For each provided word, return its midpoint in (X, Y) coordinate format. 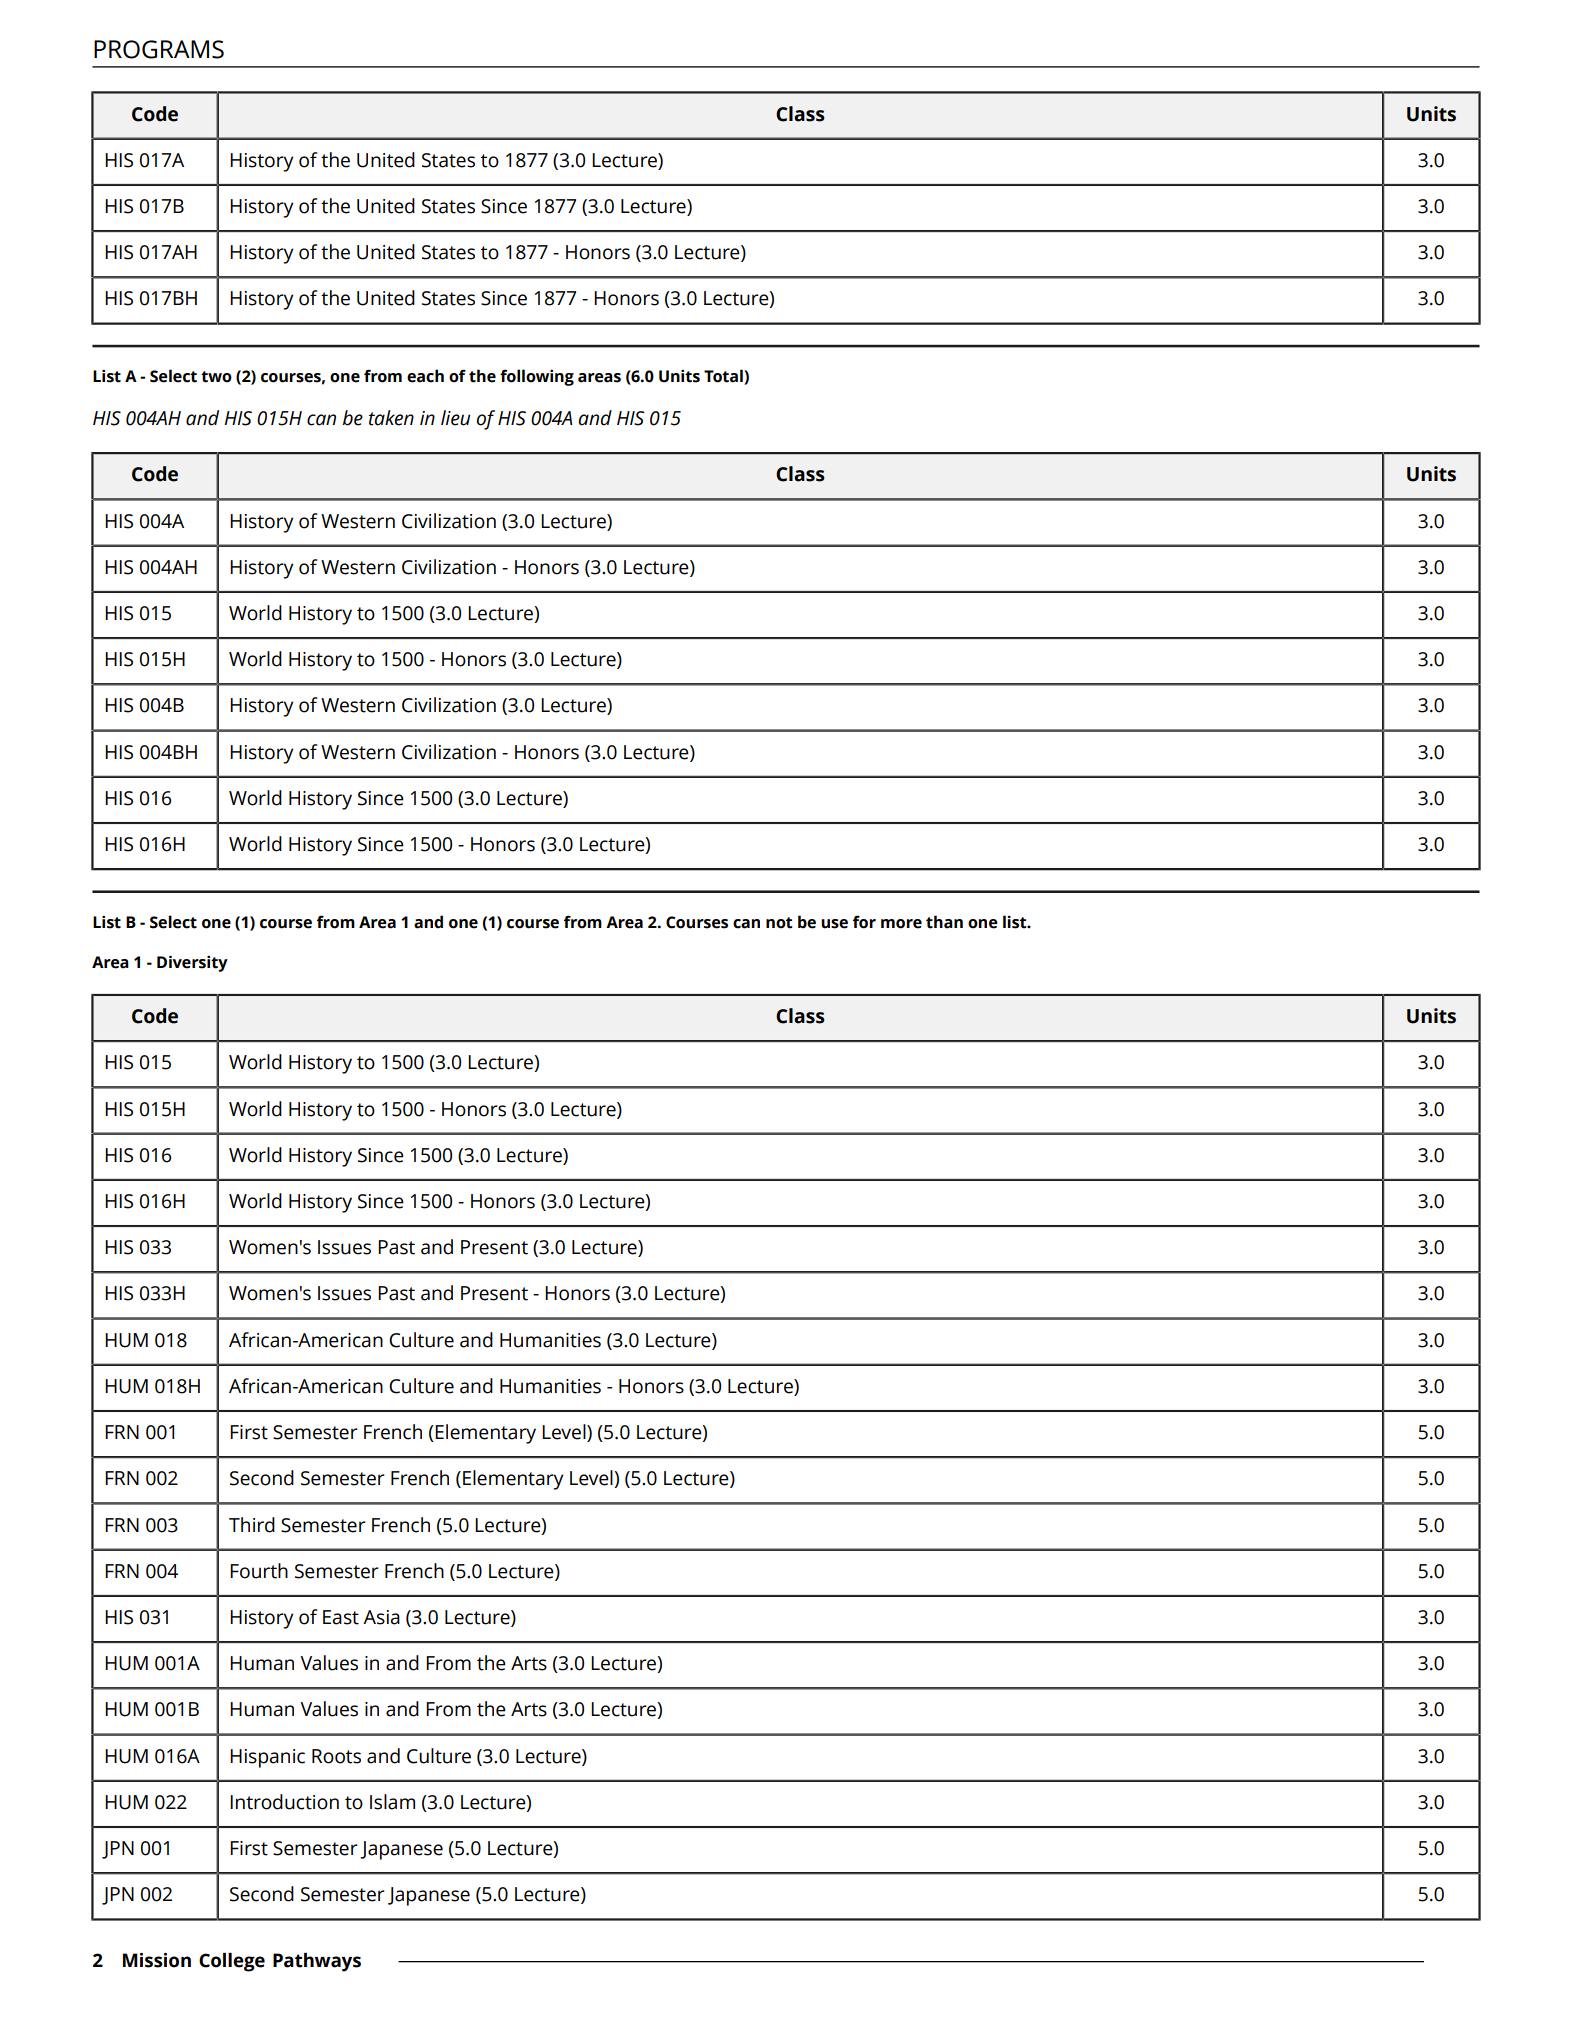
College (232, 1962)
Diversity (192, 963)
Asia (381, 1617)
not (779, 923)
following (537, 377)
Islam (392, 1802)
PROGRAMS (159, 49)
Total (724, 377)
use (834, 924)
